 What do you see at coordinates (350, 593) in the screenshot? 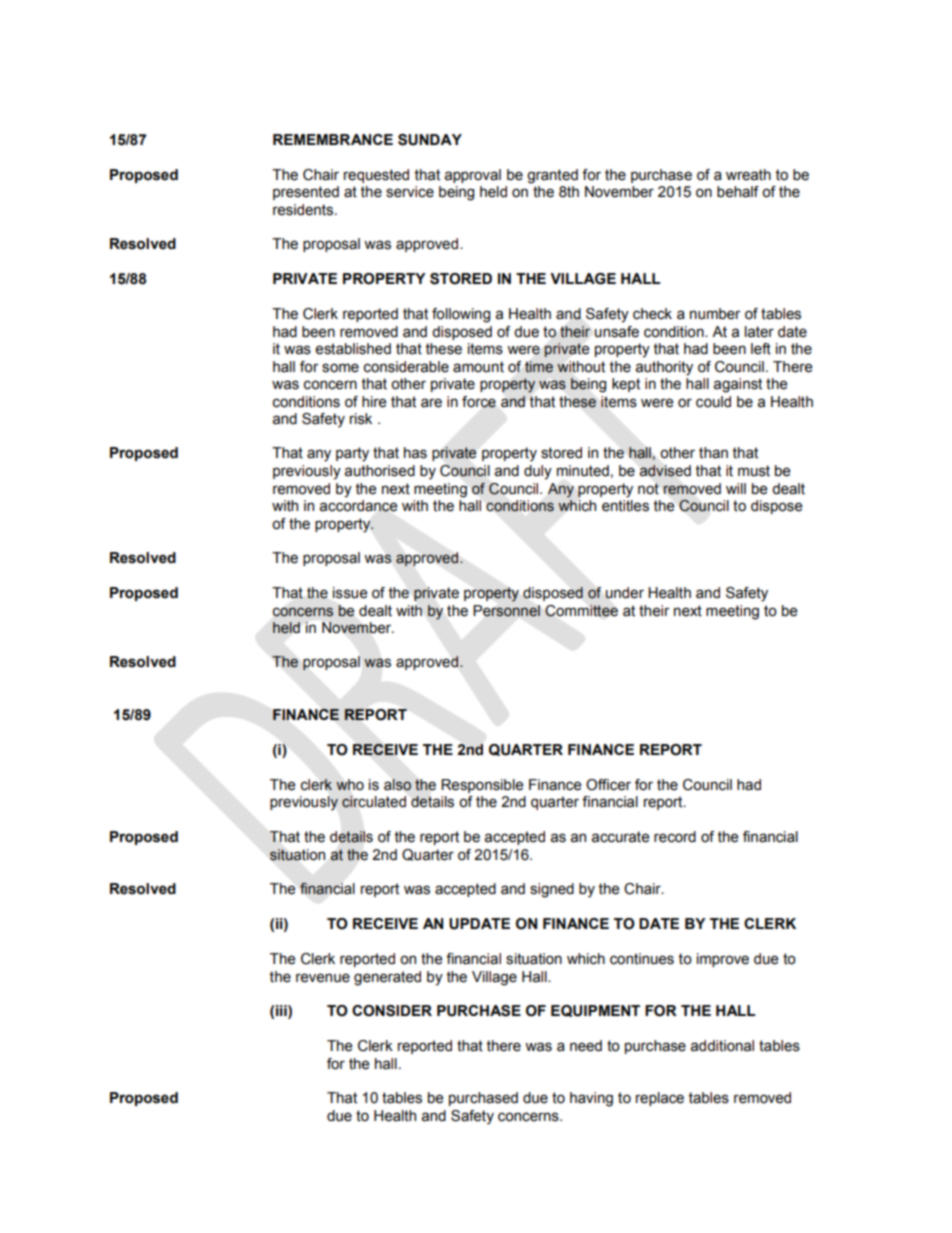
I see `issue` at bounding box center [350, 593].
